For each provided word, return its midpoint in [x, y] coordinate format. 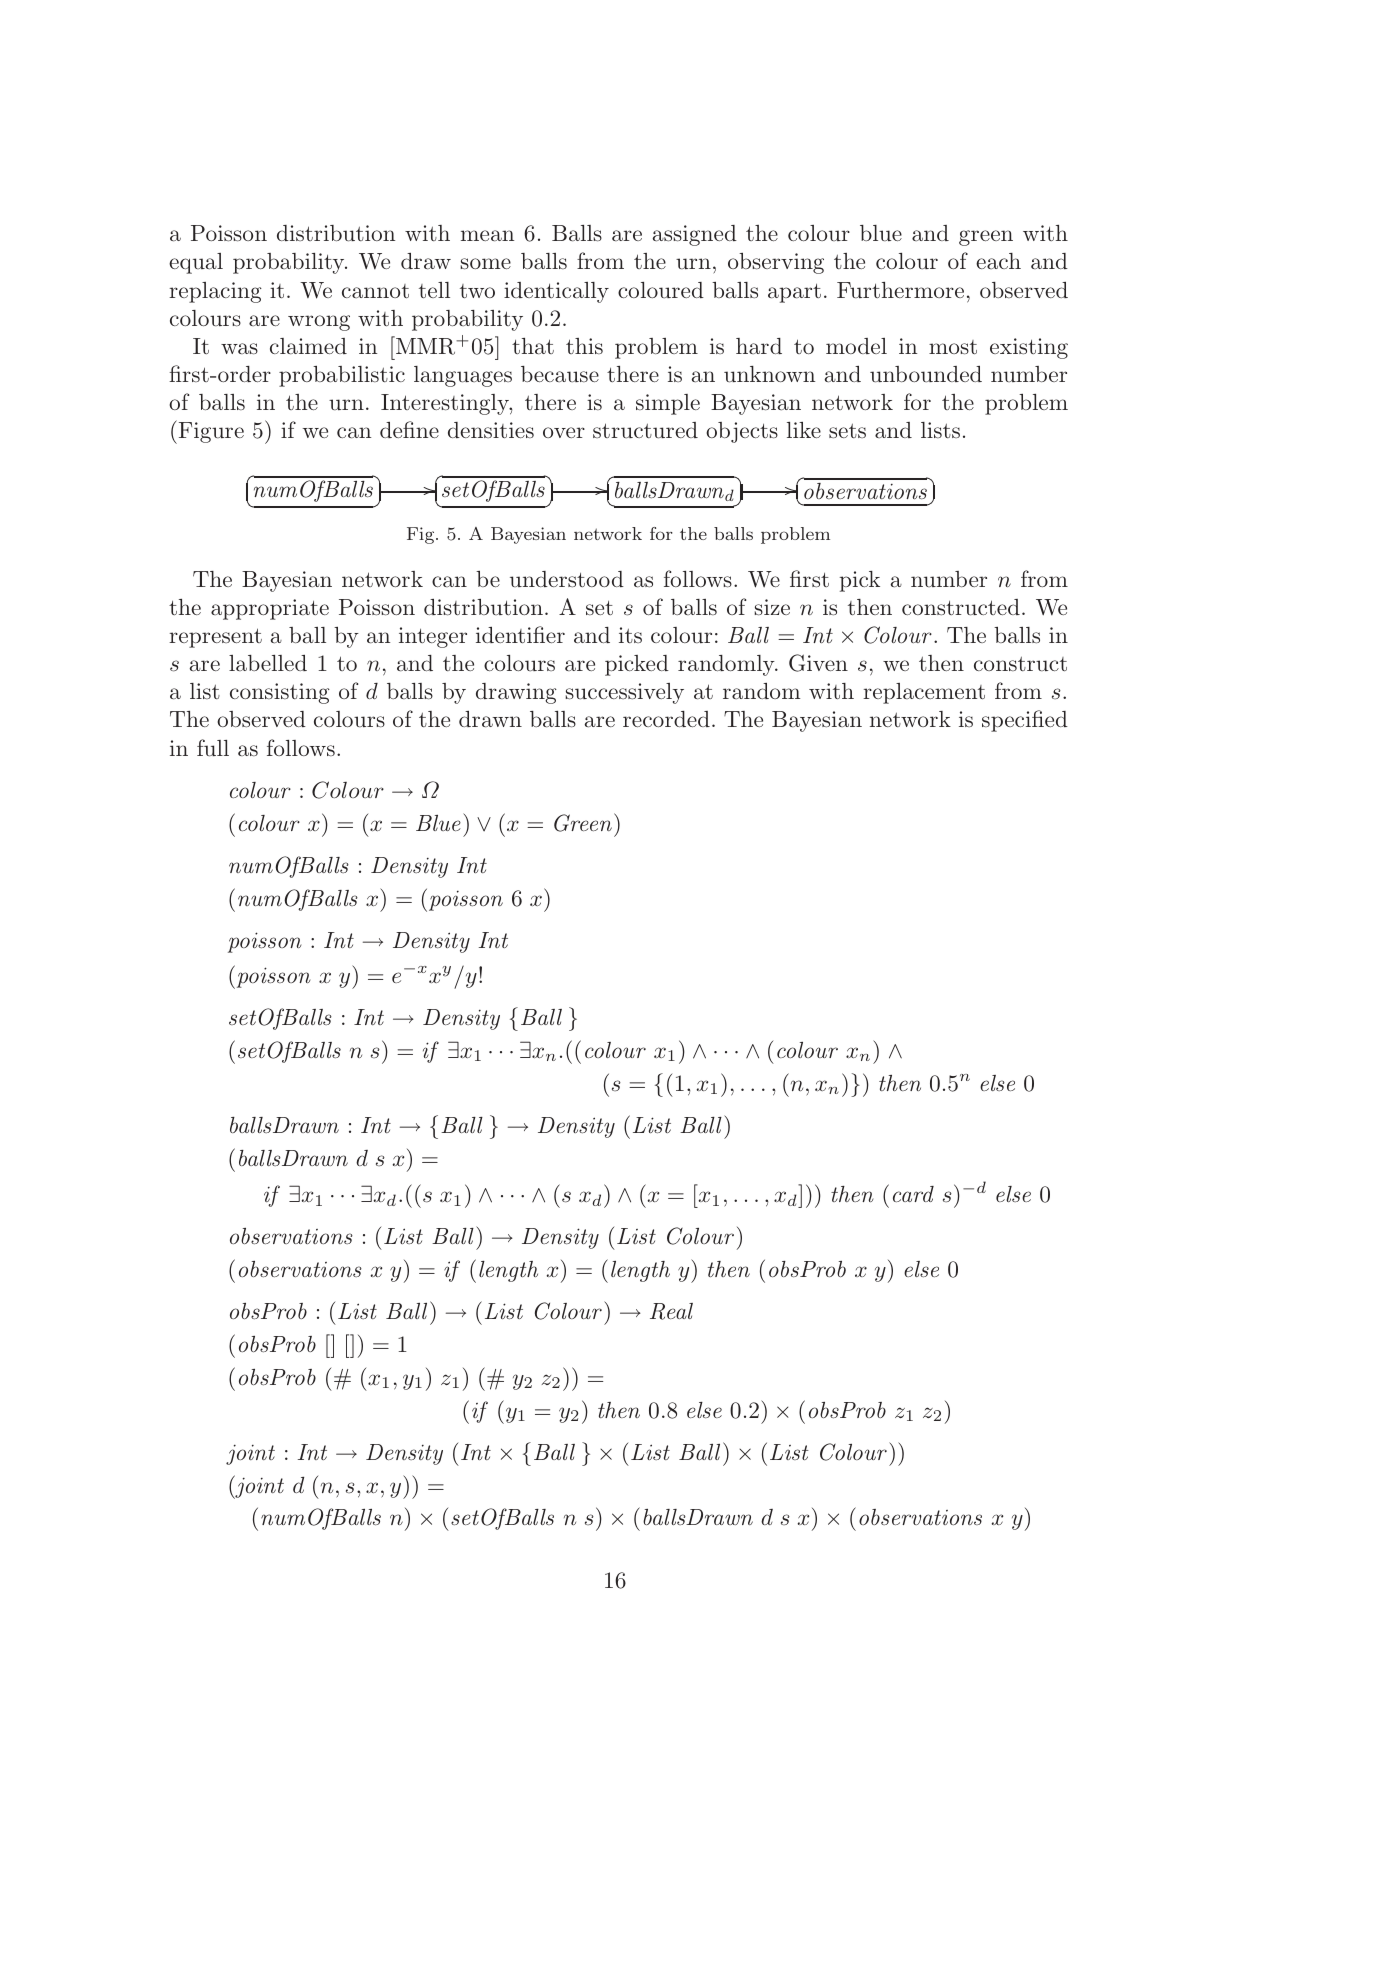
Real [671, 1311]
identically [556, 292]
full [213, 748]
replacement [924, 693]
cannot [375, 291]
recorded [666, 719]
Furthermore [900, 290]
